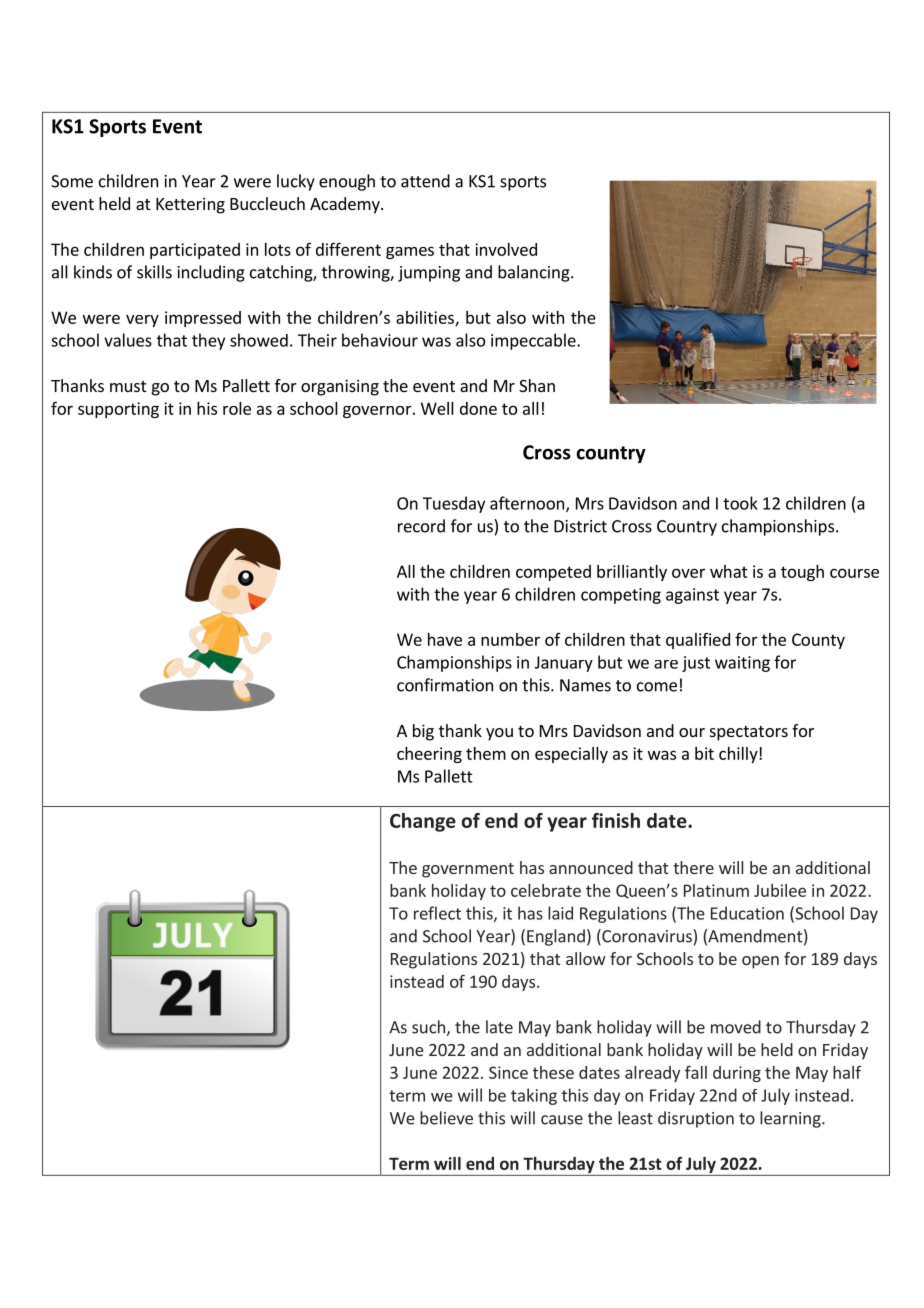  I want to click on attend, so click(425, 181).
